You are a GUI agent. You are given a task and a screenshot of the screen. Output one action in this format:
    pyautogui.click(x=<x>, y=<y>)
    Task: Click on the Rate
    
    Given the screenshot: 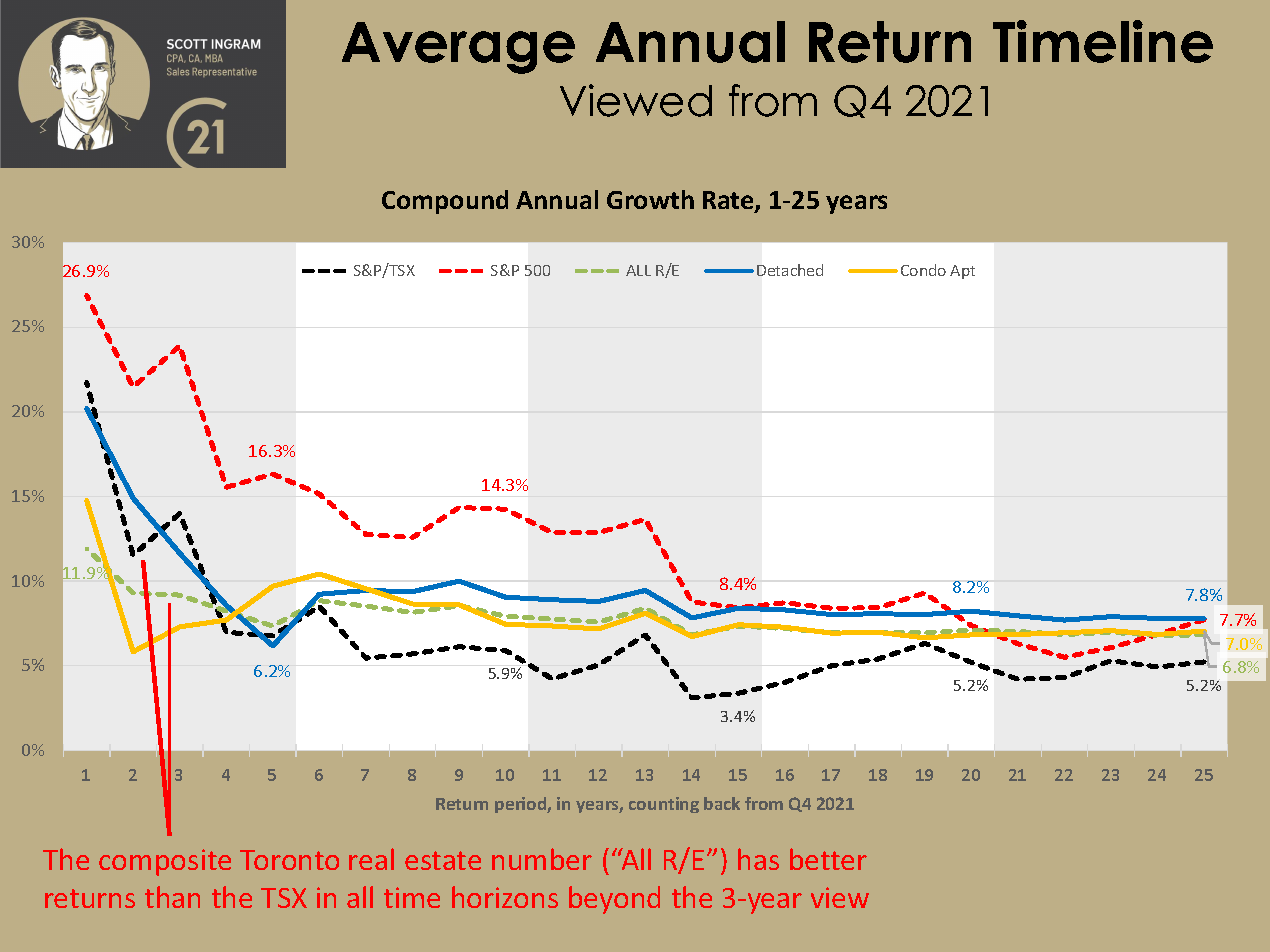 What is the action you would take?
    pyautogui.click(x=729, y=201)
